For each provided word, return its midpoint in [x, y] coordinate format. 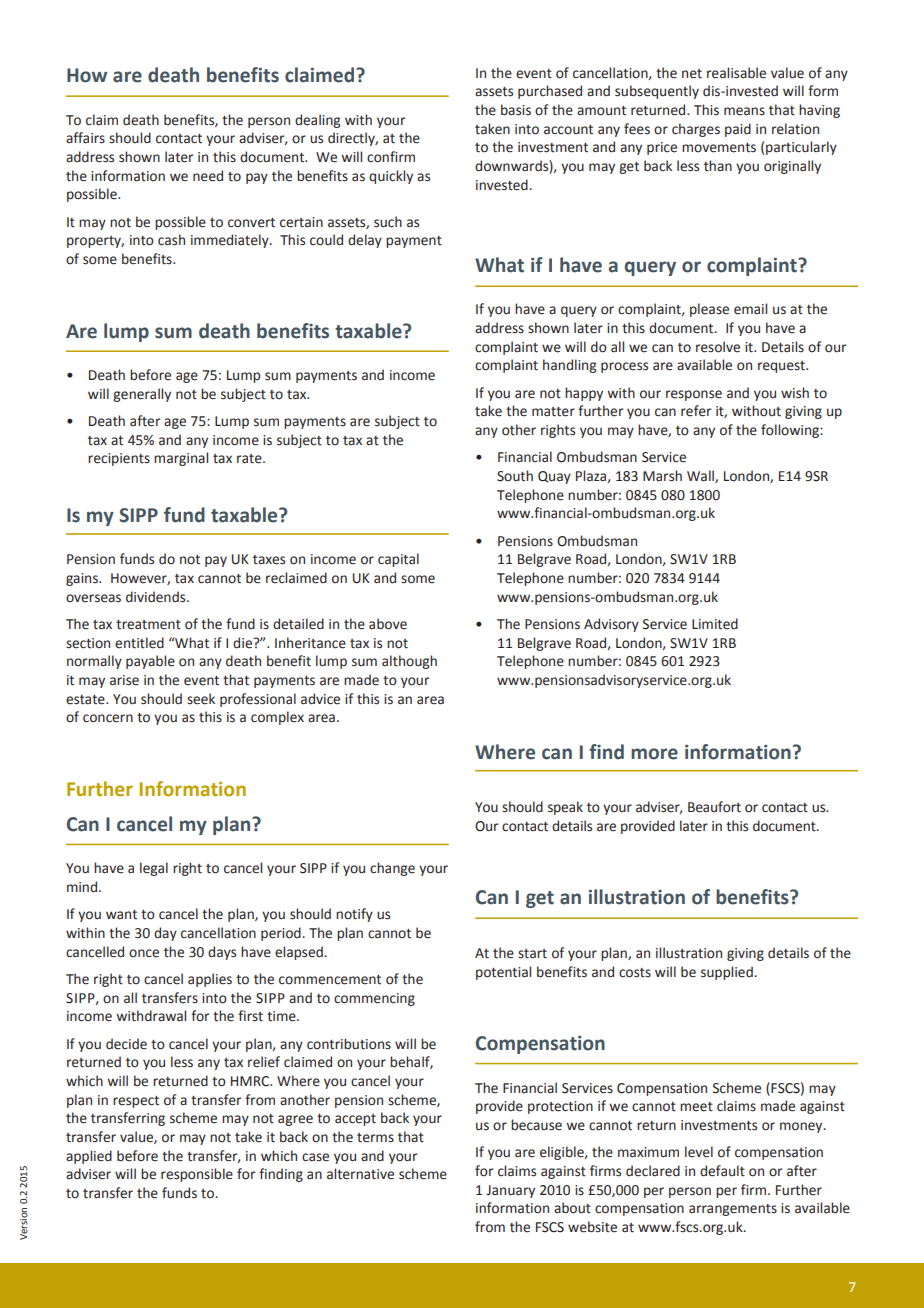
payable [150, 662]
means [744, 111]
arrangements [733, 1210]
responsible [197, 1175]
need [208, 176]
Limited [715, 624]
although [409, 662]
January [510, 1191]
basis [516, 110]
